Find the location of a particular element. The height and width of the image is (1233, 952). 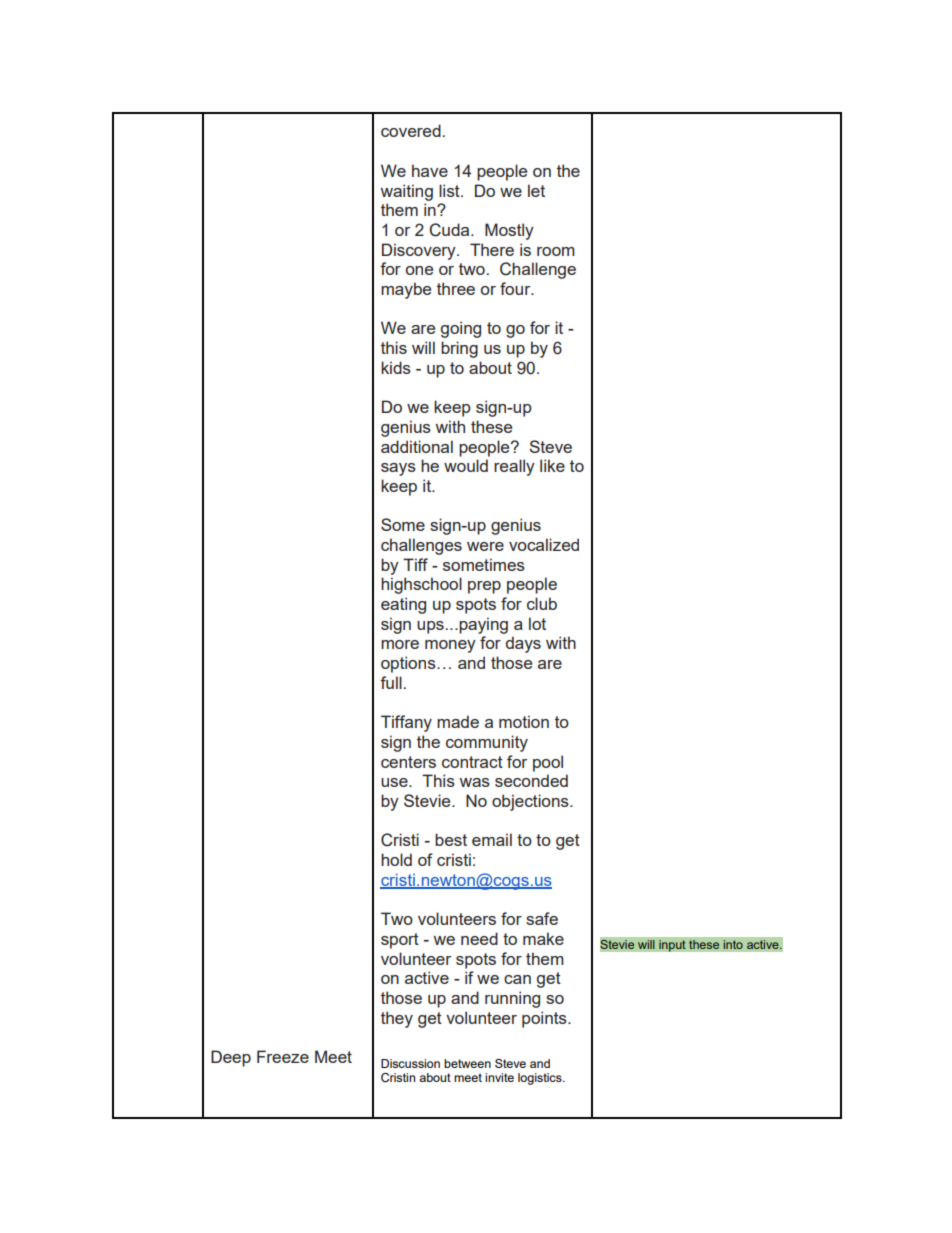

waiting is located at coordinates (406, 192).
